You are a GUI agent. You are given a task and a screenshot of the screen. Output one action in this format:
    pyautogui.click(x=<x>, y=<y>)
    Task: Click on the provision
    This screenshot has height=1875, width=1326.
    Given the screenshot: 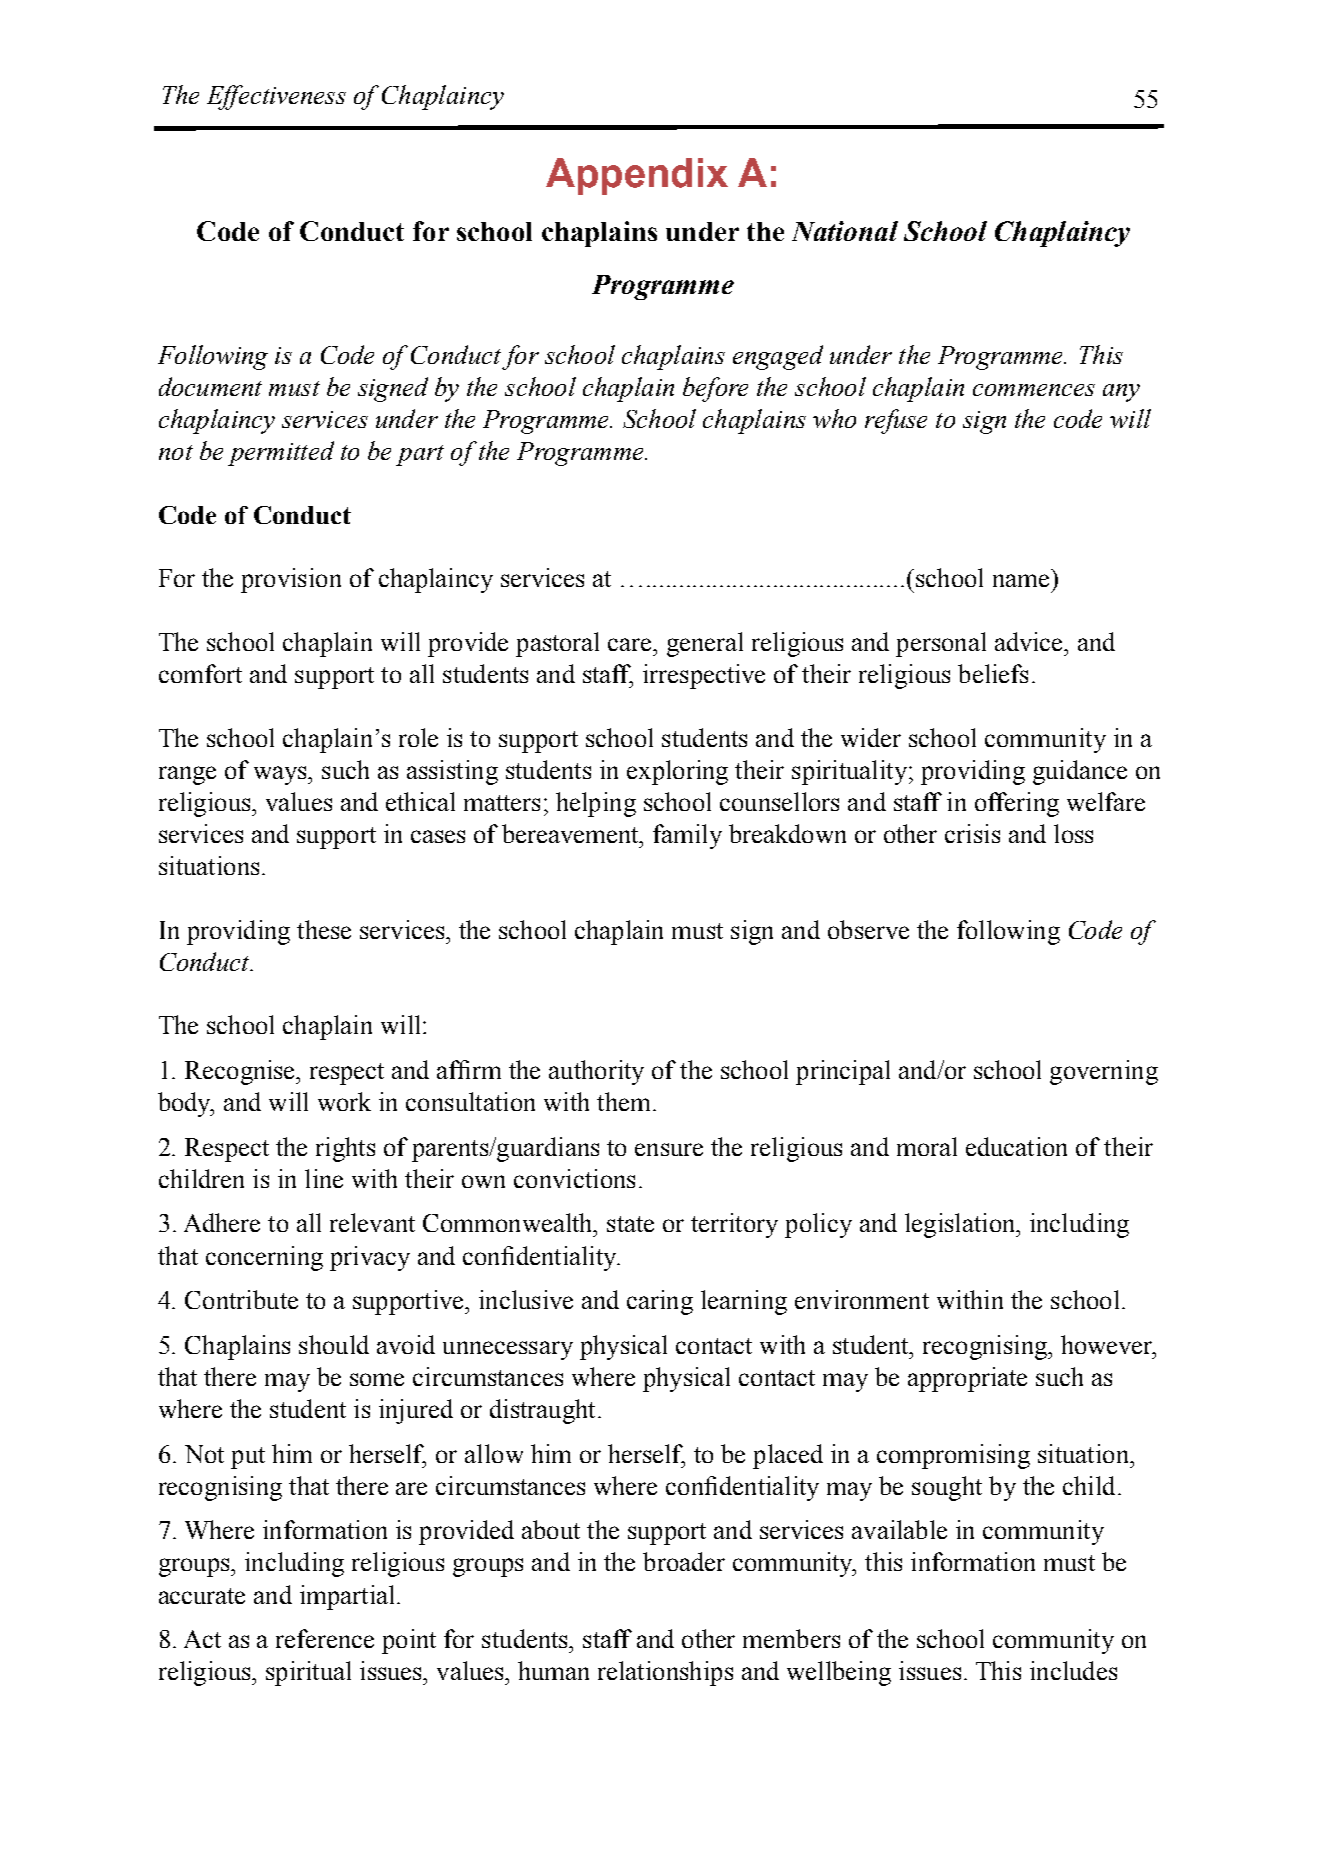 What is the action you would take?
    pyautogui.click(x=291, y=580)
